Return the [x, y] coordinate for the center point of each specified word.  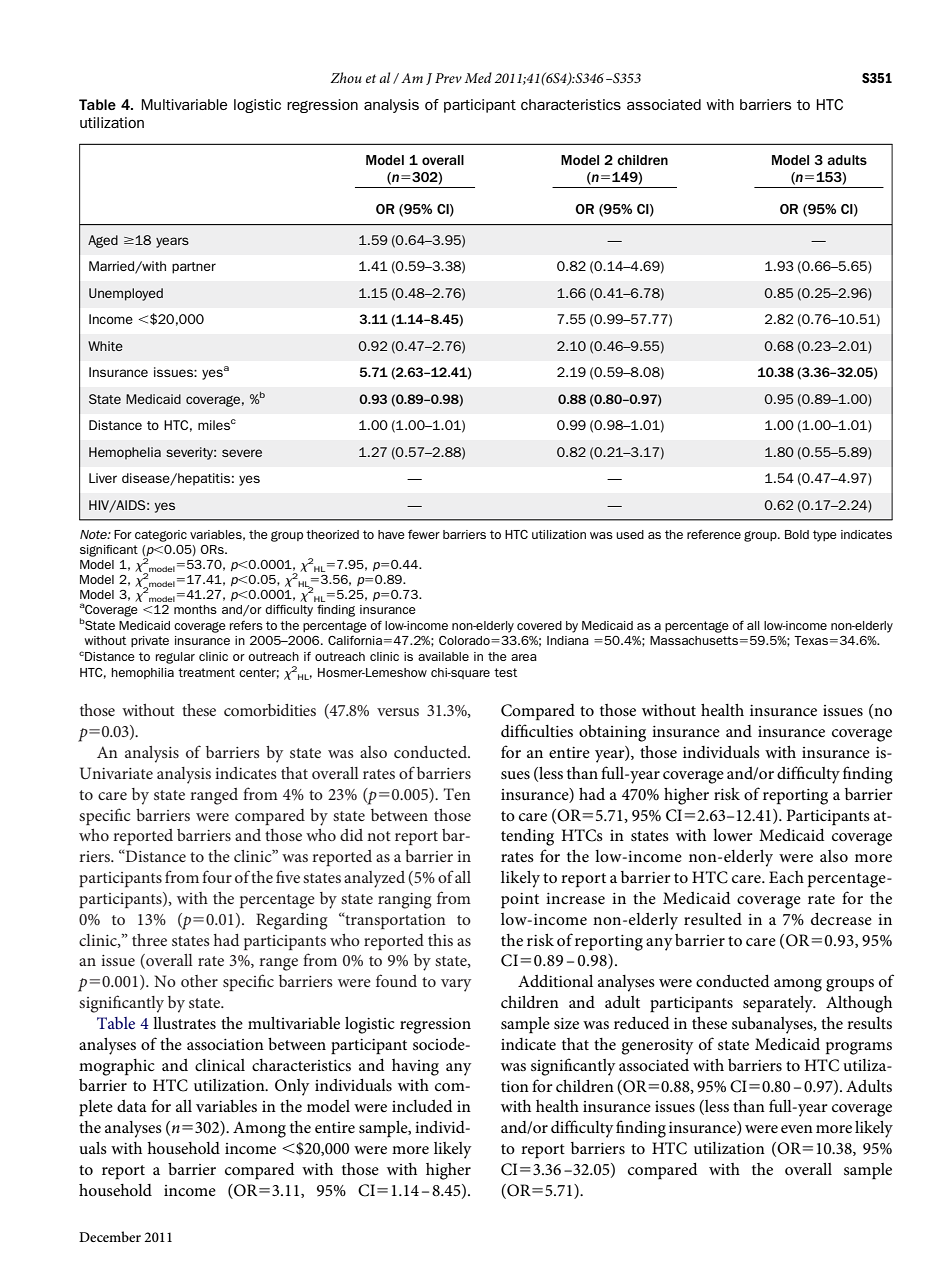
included [422, 1105]
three [149, 940]
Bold [797, 534]
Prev [448, 78]
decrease [841, 918]
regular [175, 658]
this [440, 940]
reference [714, 534]
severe [242, 453]
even [797, 1129]
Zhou [346, 77]
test [505, 672]
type [825, 536]
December [110, 1236]
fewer [424, 534]
